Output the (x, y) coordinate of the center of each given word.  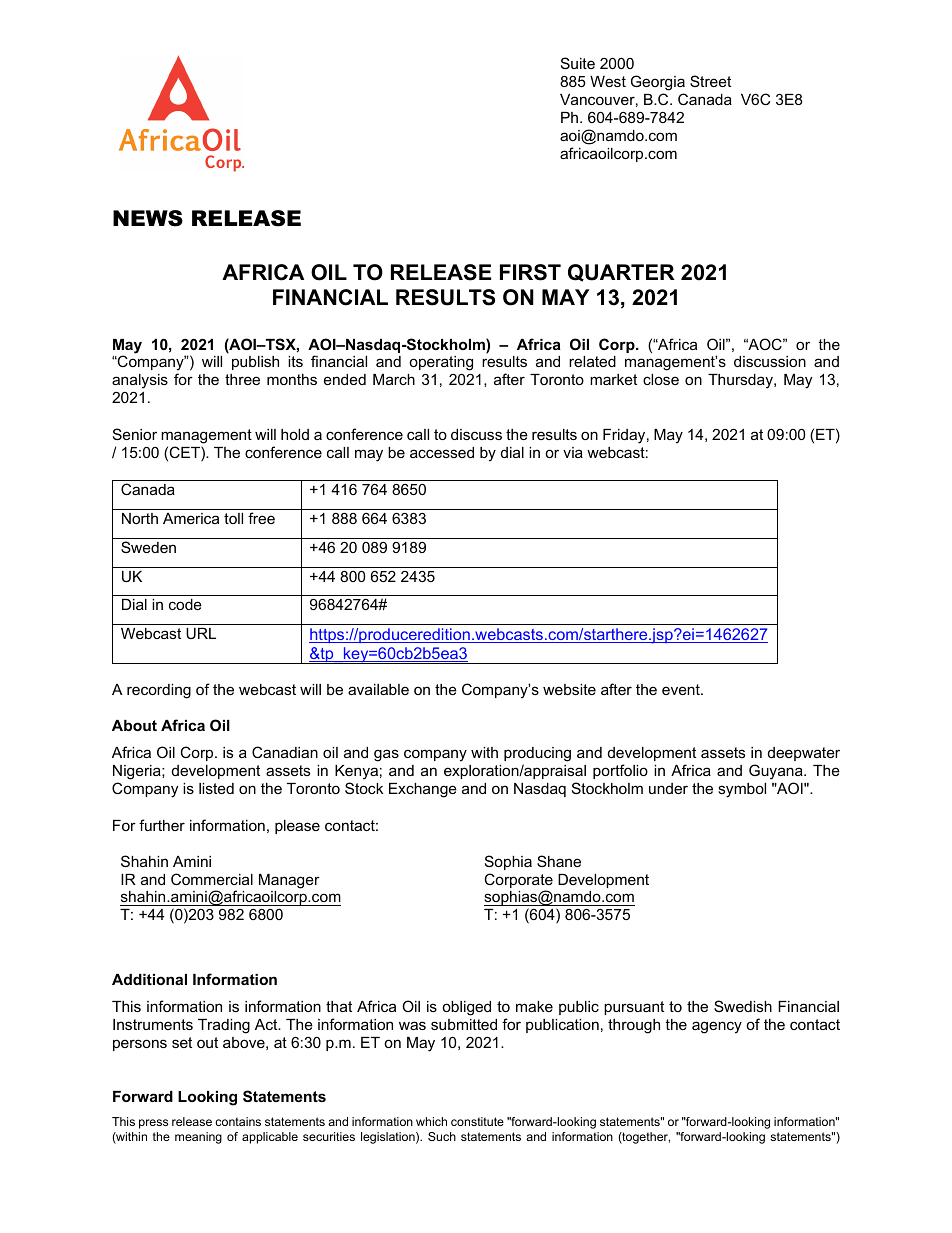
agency (717, 1027)
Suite (578, 63)
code (185, 604)
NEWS (148, 218)
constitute (477, 1121)
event (682, 689)
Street (710, 81)
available (378, 689)
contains (238, 1121)
